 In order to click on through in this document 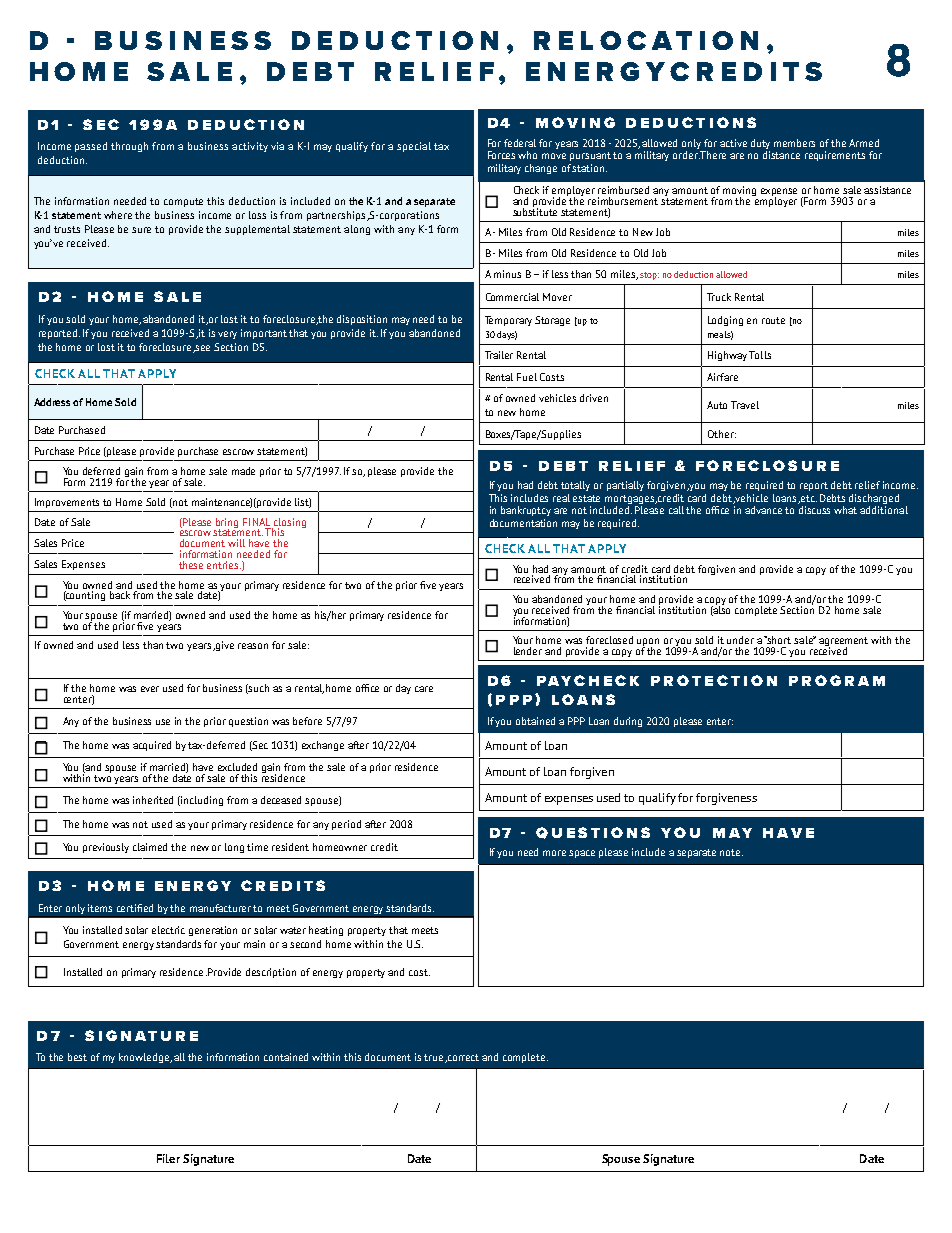, I will do `click(129, 147)`.
